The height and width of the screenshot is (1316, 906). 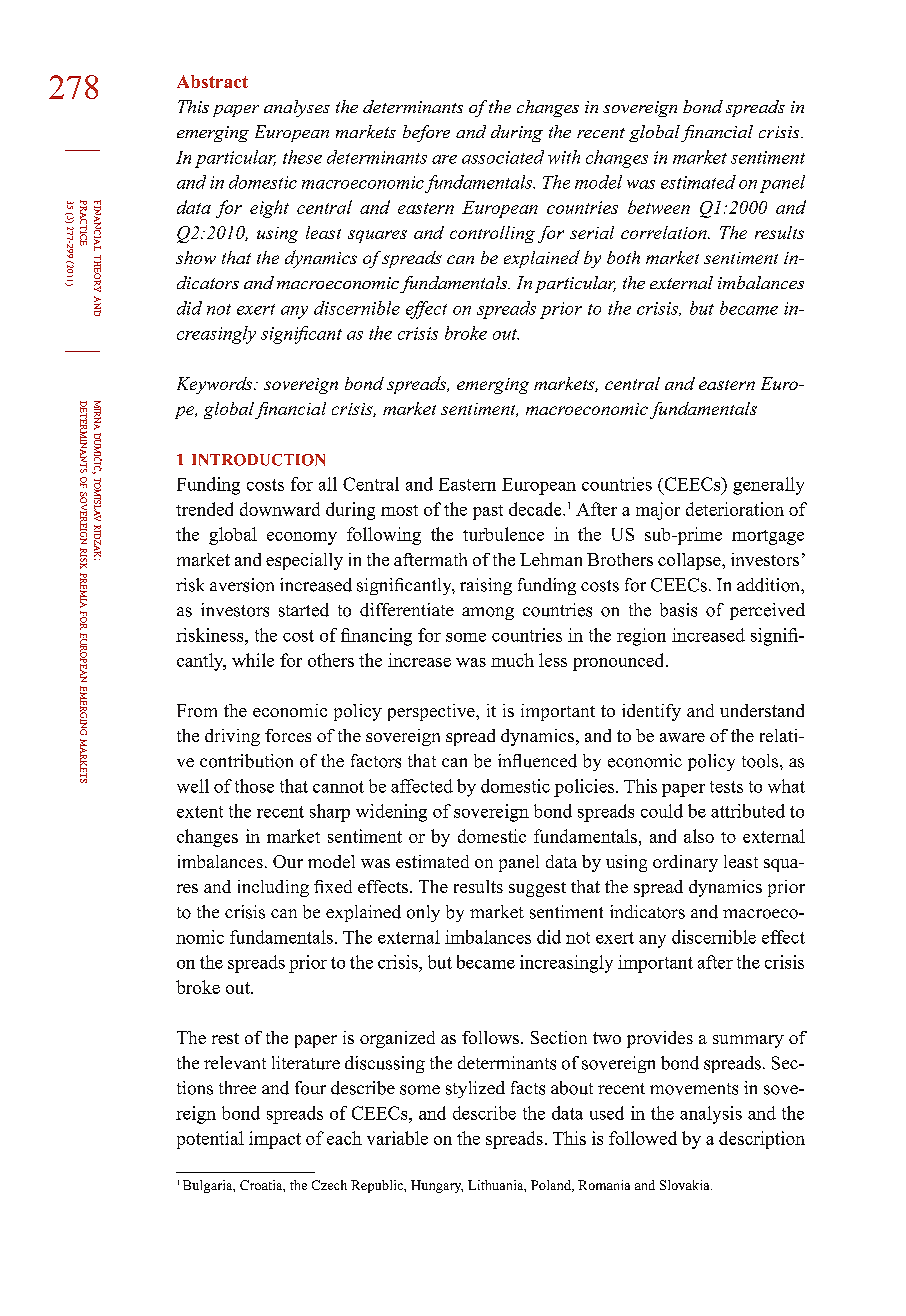 What do you see at coordinates (537, 889) in the screenshot?
I see `suggest` at bounding box center [537, 889].
